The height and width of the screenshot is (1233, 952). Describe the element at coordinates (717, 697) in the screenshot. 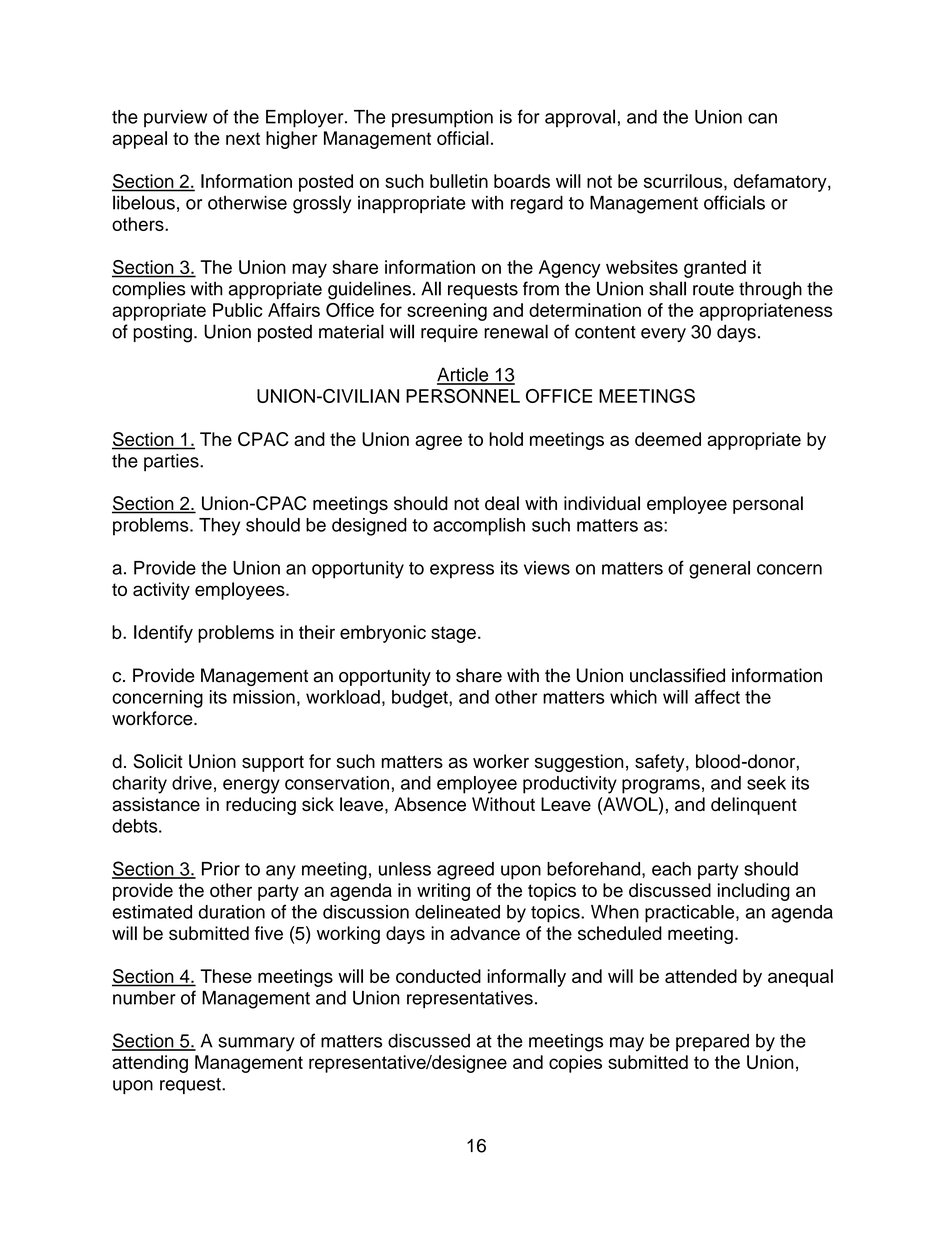

I see `affect` at that location.
